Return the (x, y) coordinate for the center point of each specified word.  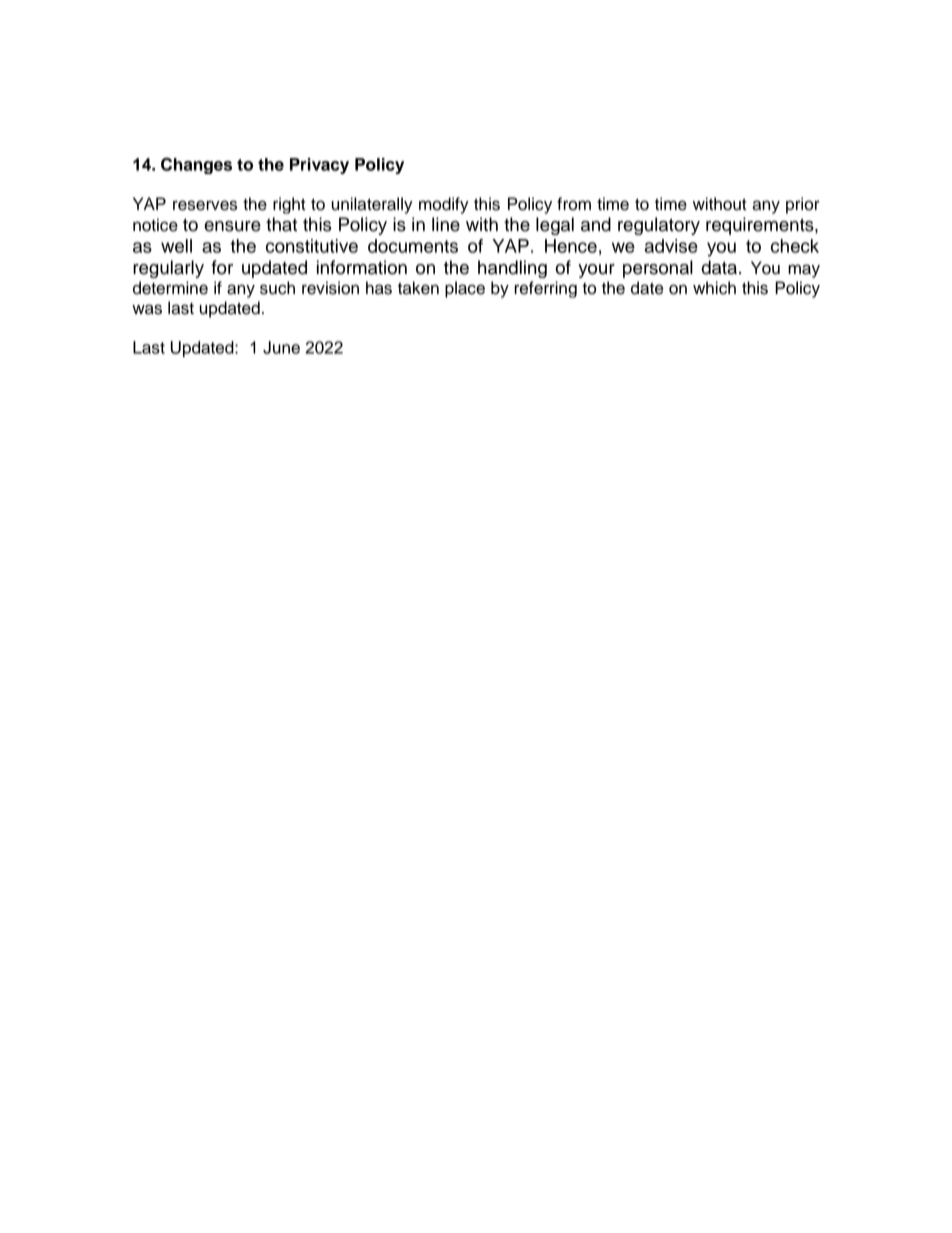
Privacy (319, 166)
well (176, 246)
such (277, 288)
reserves (205, 205)
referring (545, 289)
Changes (196, 166)
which (714, 288)
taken (418, 288)
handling (512, 269)
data (719, 267)
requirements (761, 226)
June (281, 347)
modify (444, 205)
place (465, 289)
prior (803, 205)
